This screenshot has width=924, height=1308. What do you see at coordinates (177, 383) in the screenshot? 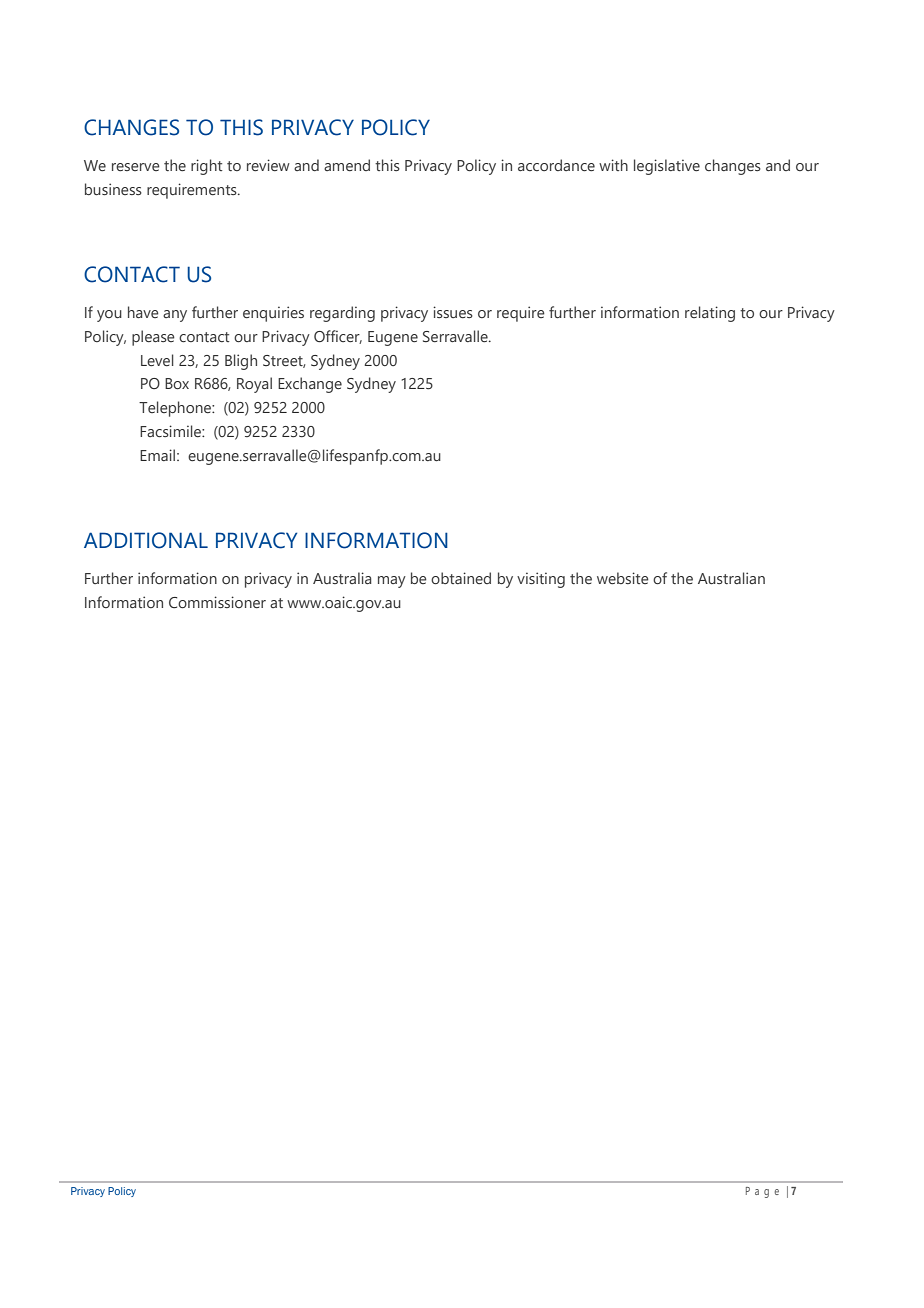
I see `Box` at bounding box center [177, 383].
